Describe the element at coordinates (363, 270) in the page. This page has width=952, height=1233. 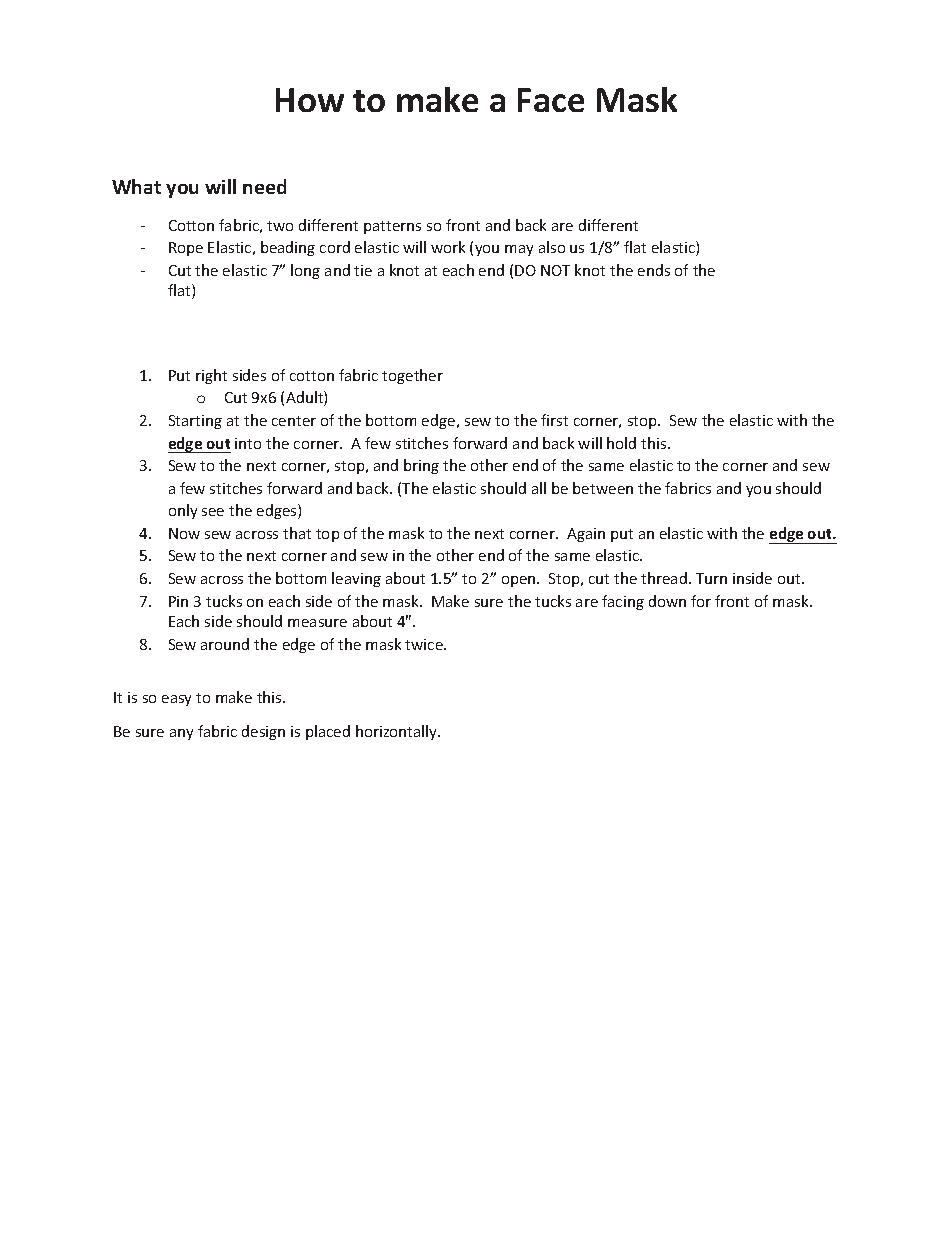
I see `tie` at that location.
